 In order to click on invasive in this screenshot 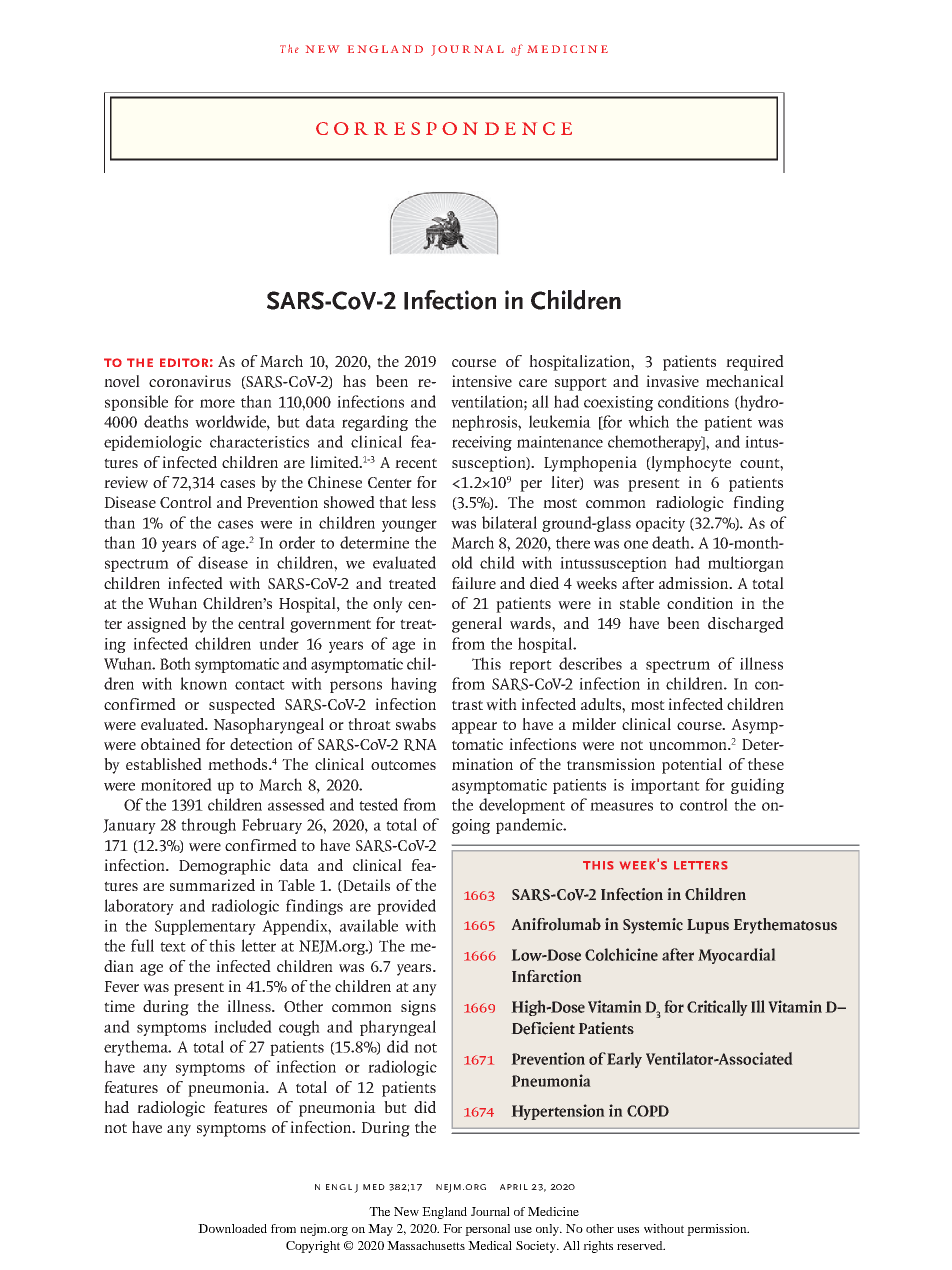, I will do `click(672, 381)`.
